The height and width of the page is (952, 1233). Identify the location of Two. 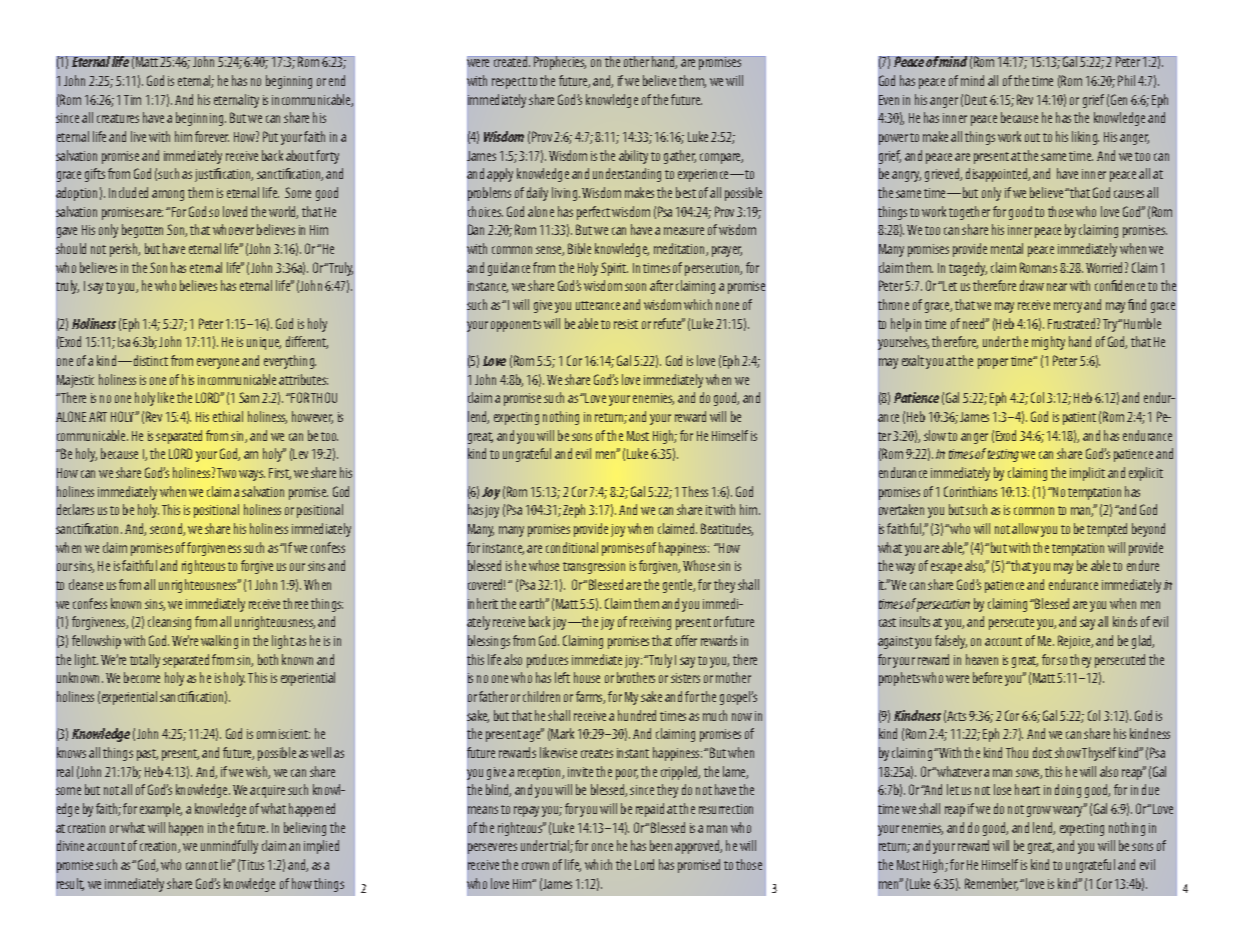
(226, 473).
